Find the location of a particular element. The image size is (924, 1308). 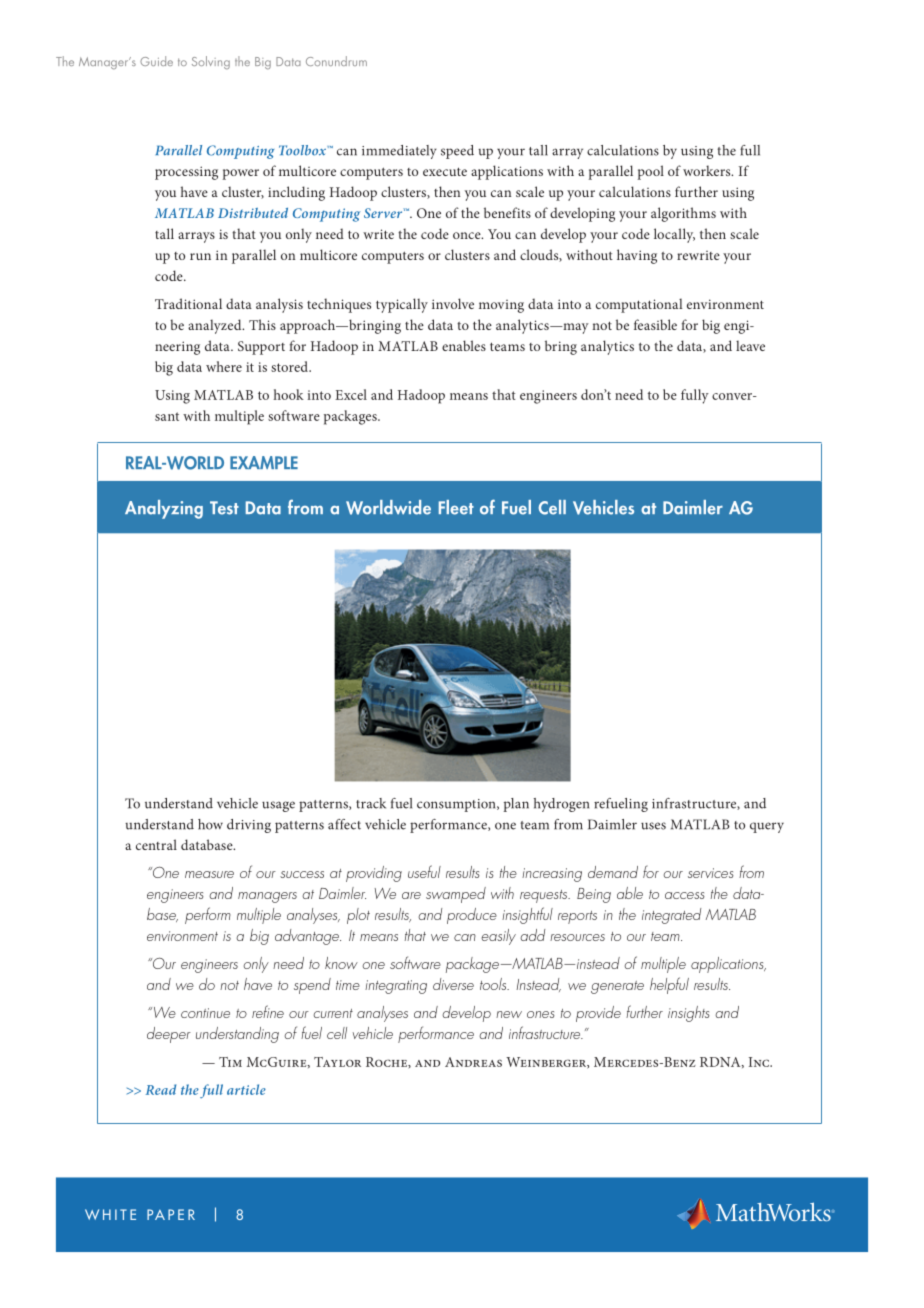

usage is located at coordinates (278, 806).
